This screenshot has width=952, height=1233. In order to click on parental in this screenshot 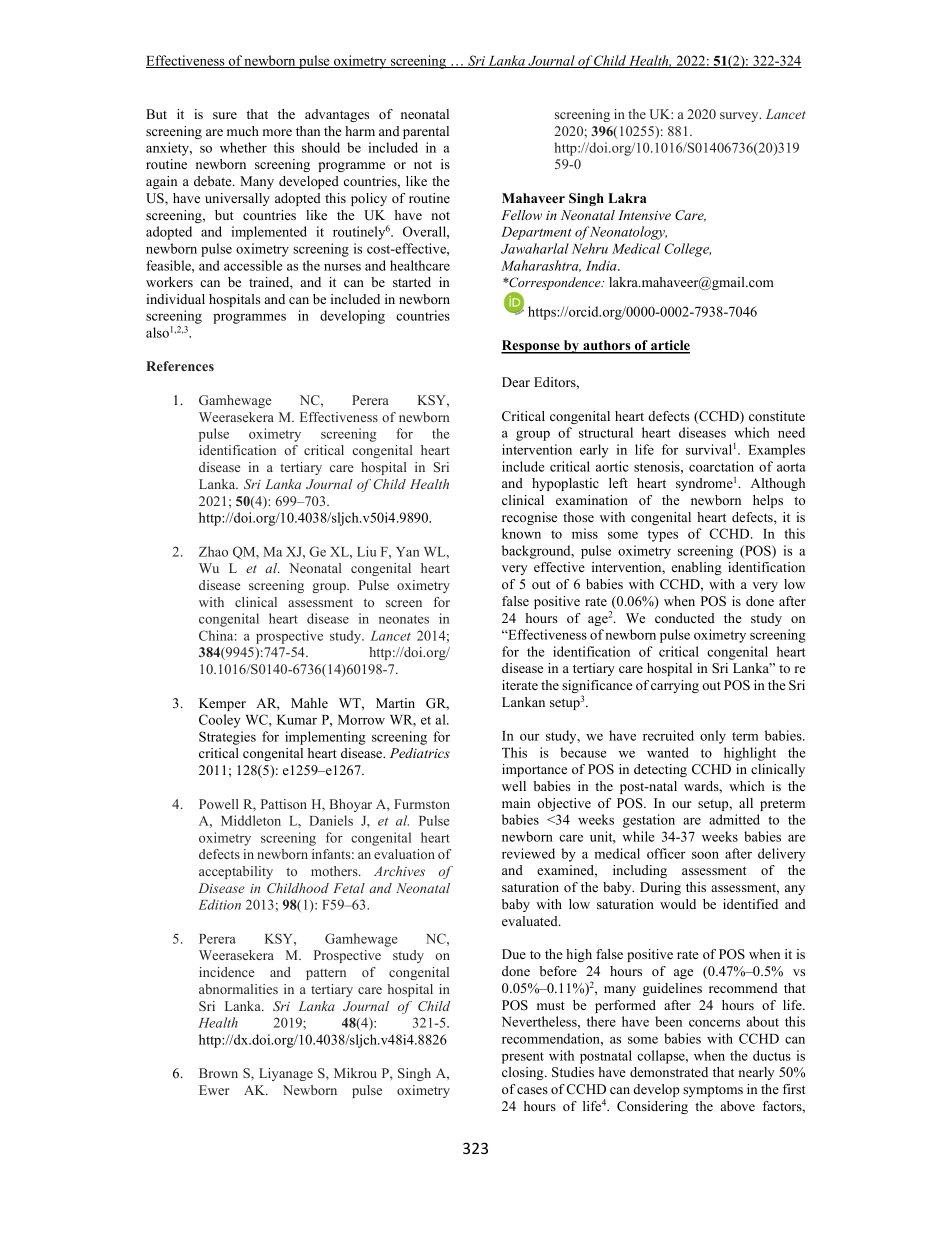, I will do `click(426, 132)`.
